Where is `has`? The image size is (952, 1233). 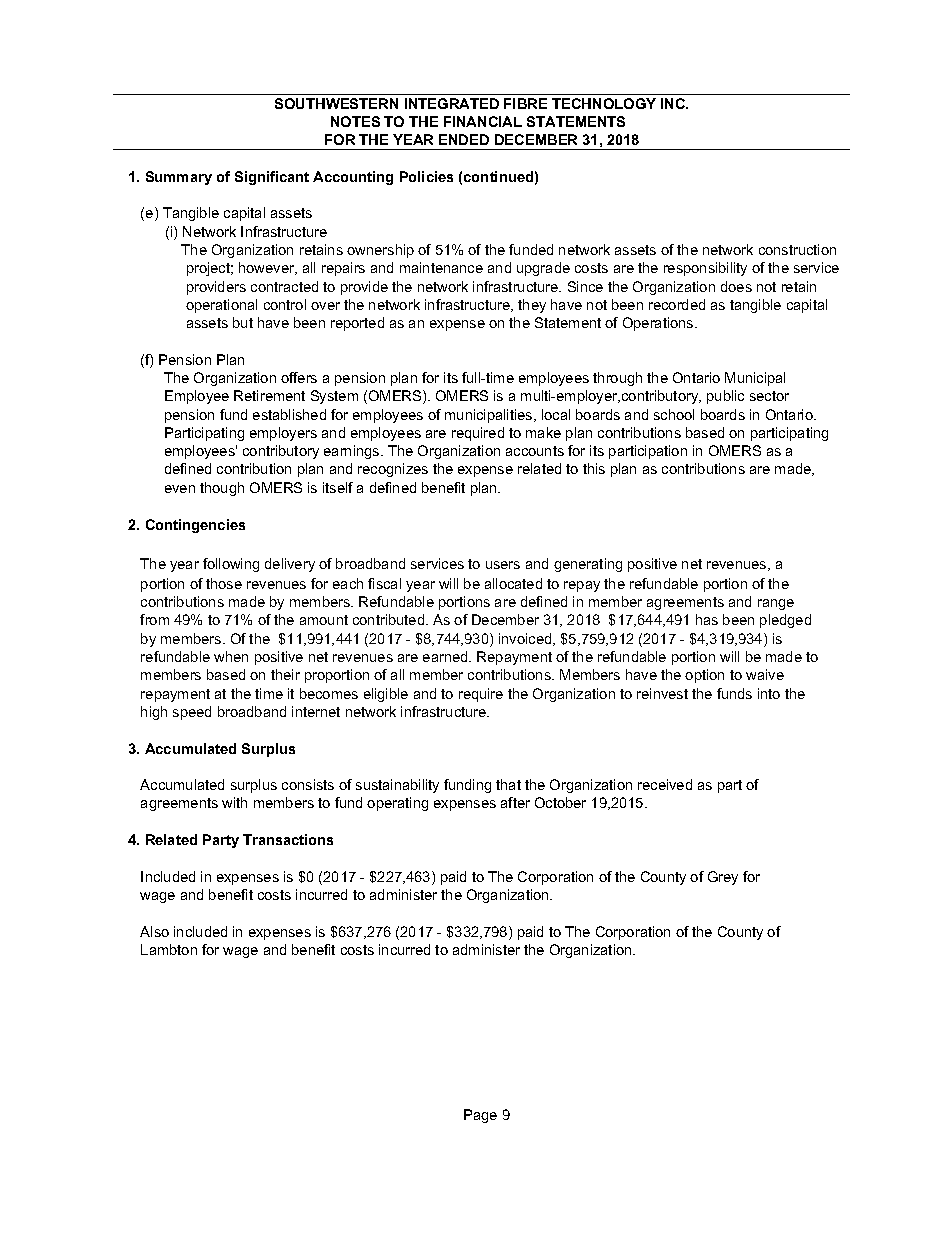 has is located at coordinates (707, 619).
